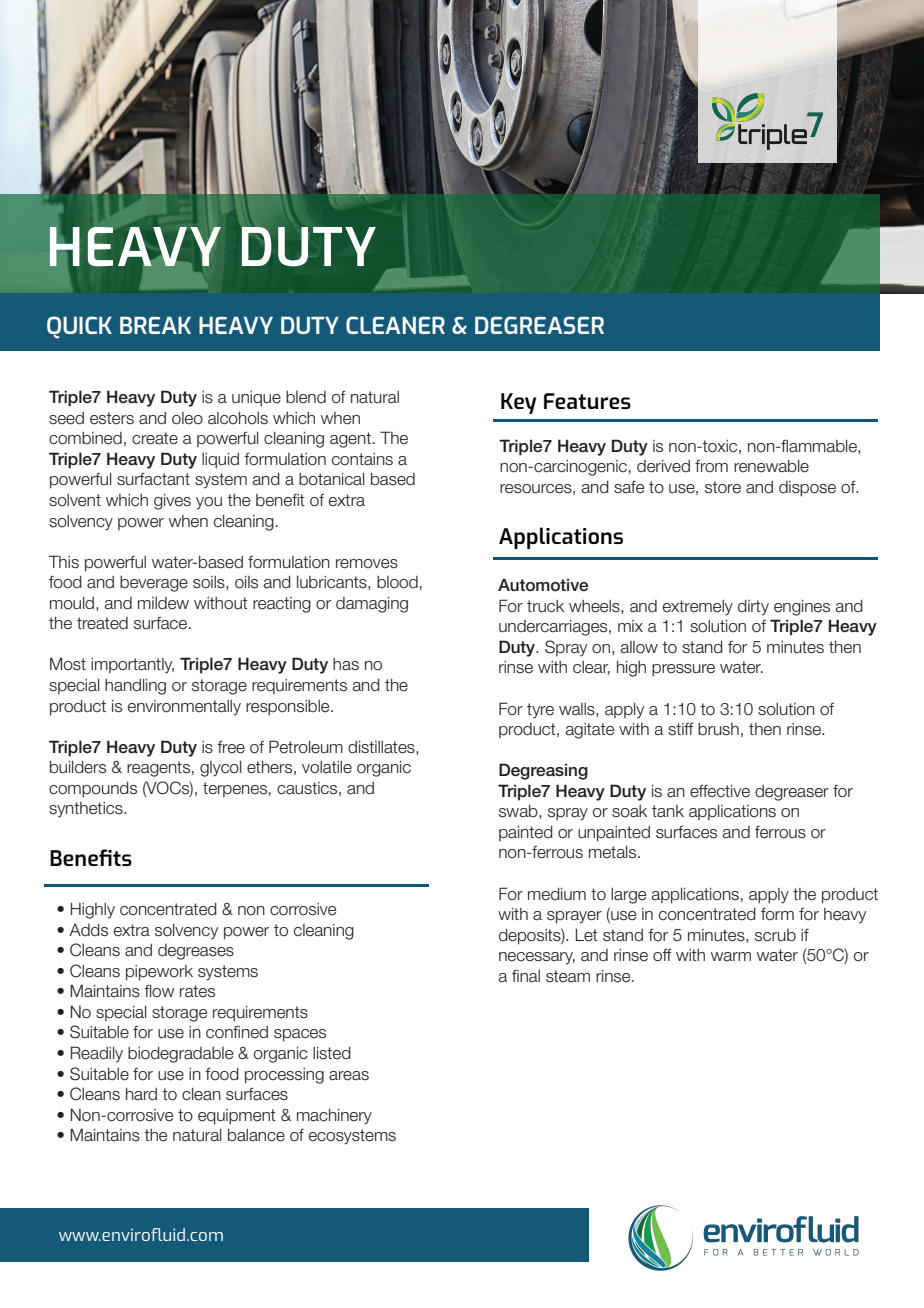  What do you see at coordinates (731, 957) in the screenshot?
I see `warm` at bounding box center [731, 957].
